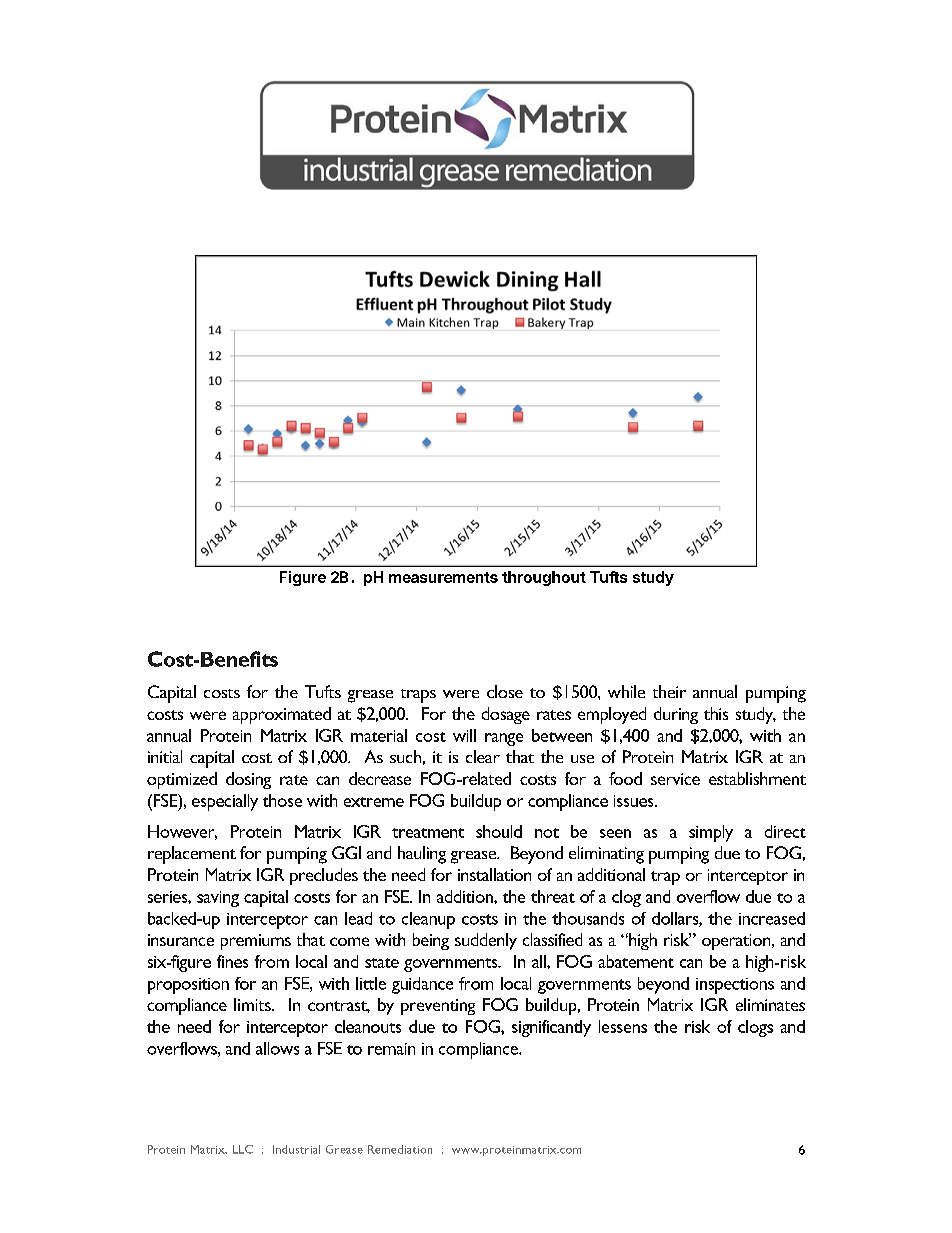 This screenshot has width=952, height=1233. What do you see at coordinates (544, 578) in the screenshot?
I see `throughout` at bounding box center [544, 578].
